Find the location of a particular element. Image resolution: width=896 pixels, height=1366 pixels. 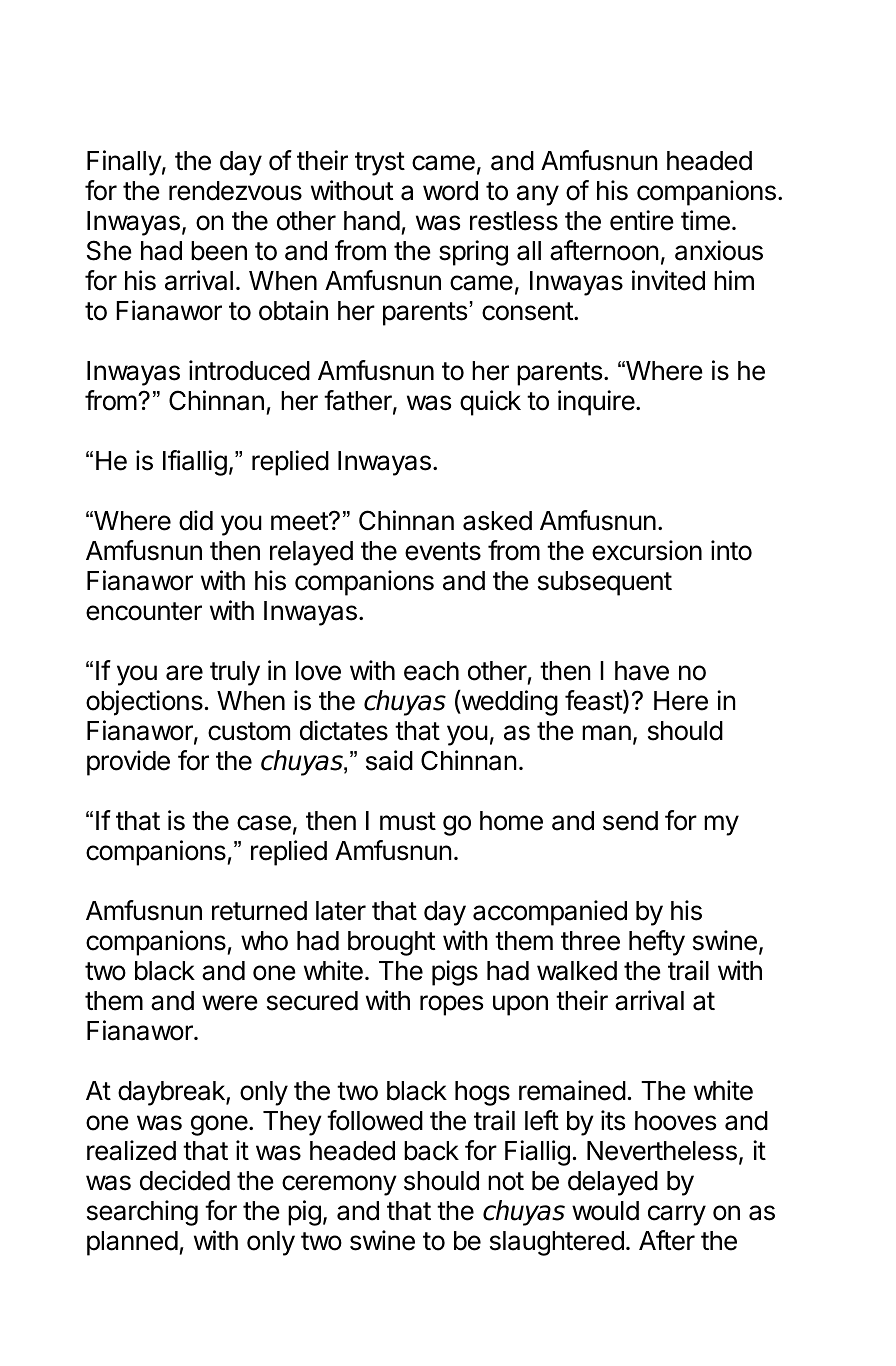

entire is located at coordinates (642, 220).
